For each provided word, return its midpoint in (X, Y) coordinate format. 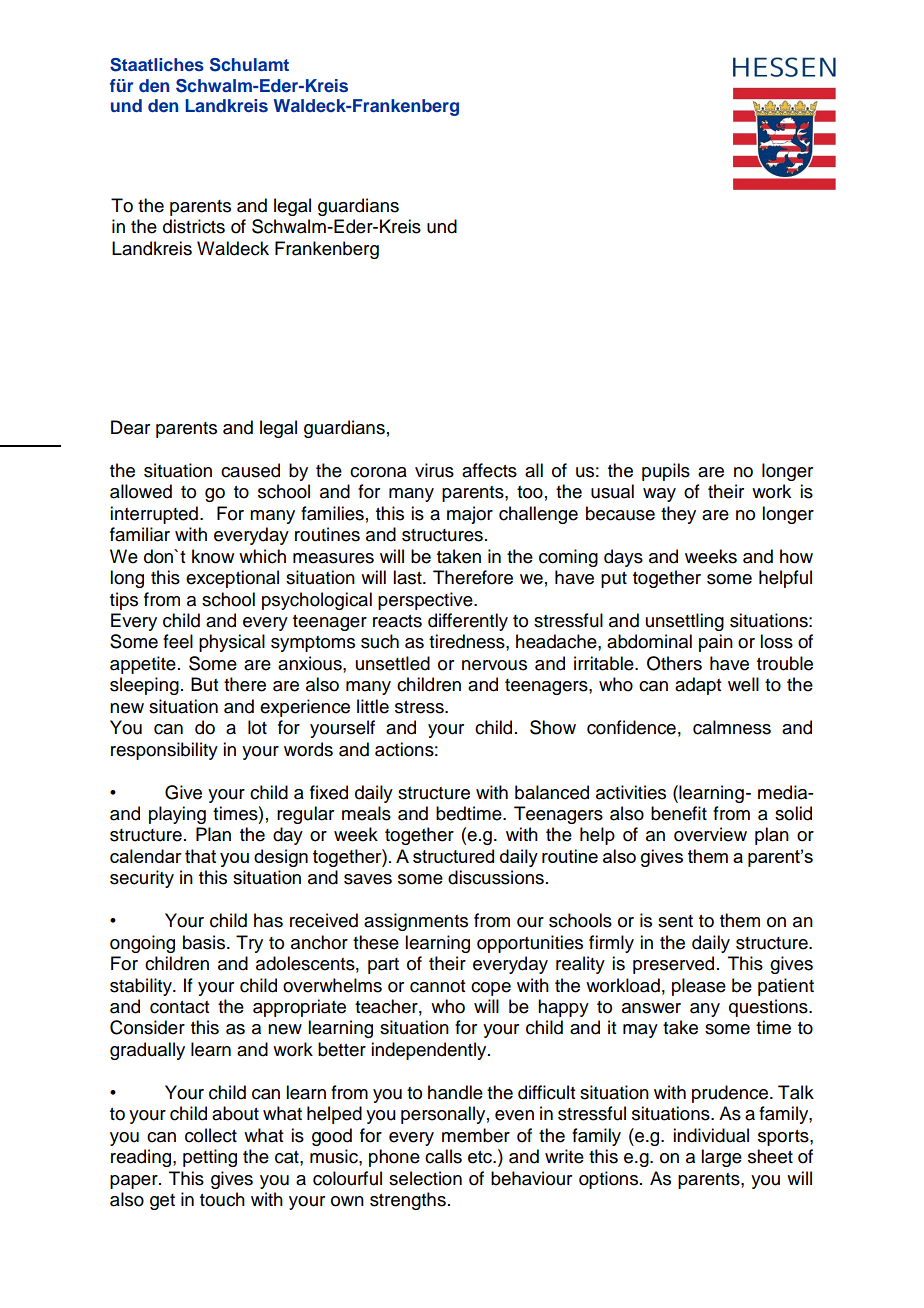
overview (710, 834)
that (200, 856)
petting (210, 1158)
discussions (496, 877)
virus (434, 470)
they (678, 515)
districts (194, 226)
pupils (666, 472)
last (408, 577)
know (213, 556)
